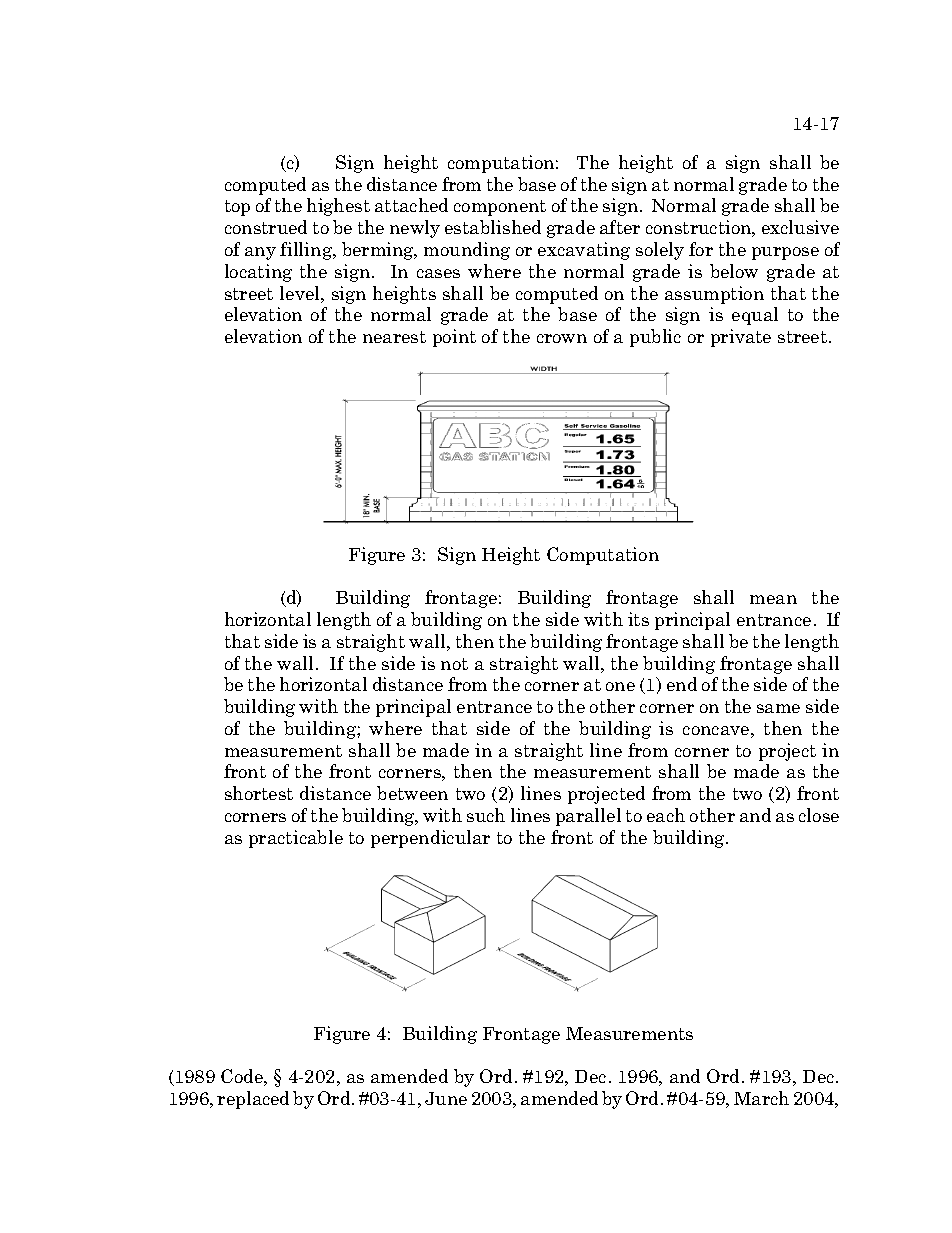 This document has height=1233, width=952. Describe the element at coordinates (454, 664) in the document. I see `not` at that location.
